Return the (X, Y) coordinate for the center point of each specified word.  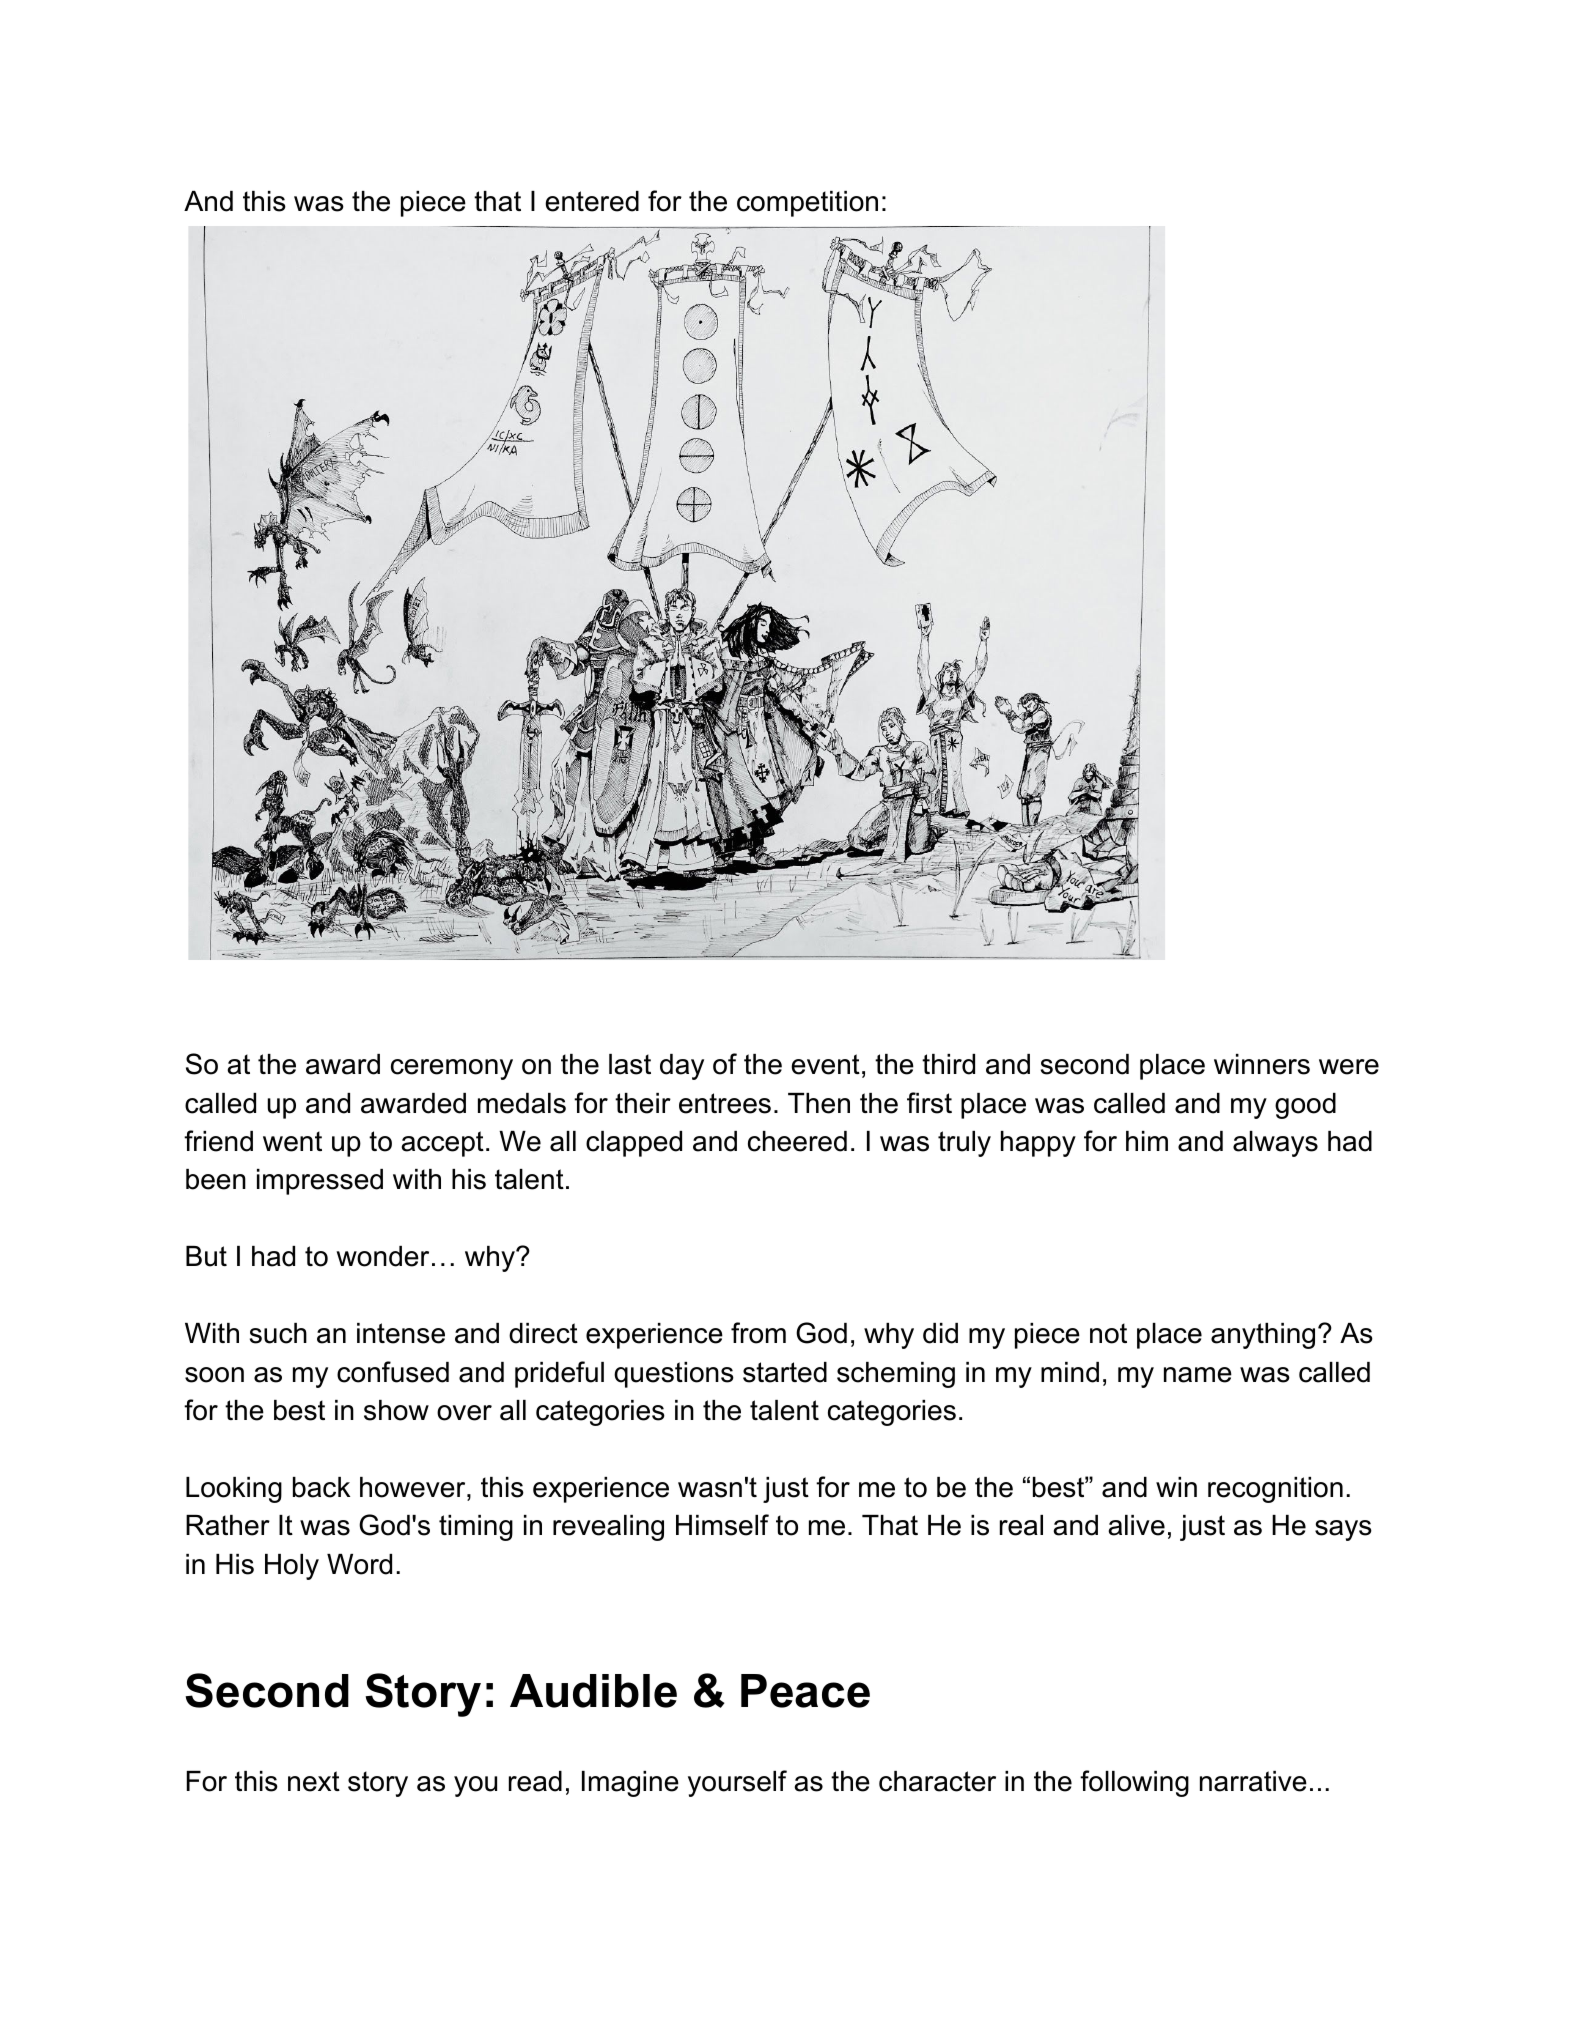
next (314, 1781)
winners (1262, 1064)
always (1275, 1144)
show (396, 1410)
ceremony (452, 1069)
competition (807, 204)
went (292, 1141)
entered (592, 201)
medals (522, 1103)
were (1349, 1067)
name (1198, 1375)
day (682, 1067)
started (785, 1372)
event (825, 1064)
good (1305, 1106)
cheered (797, 1141)
